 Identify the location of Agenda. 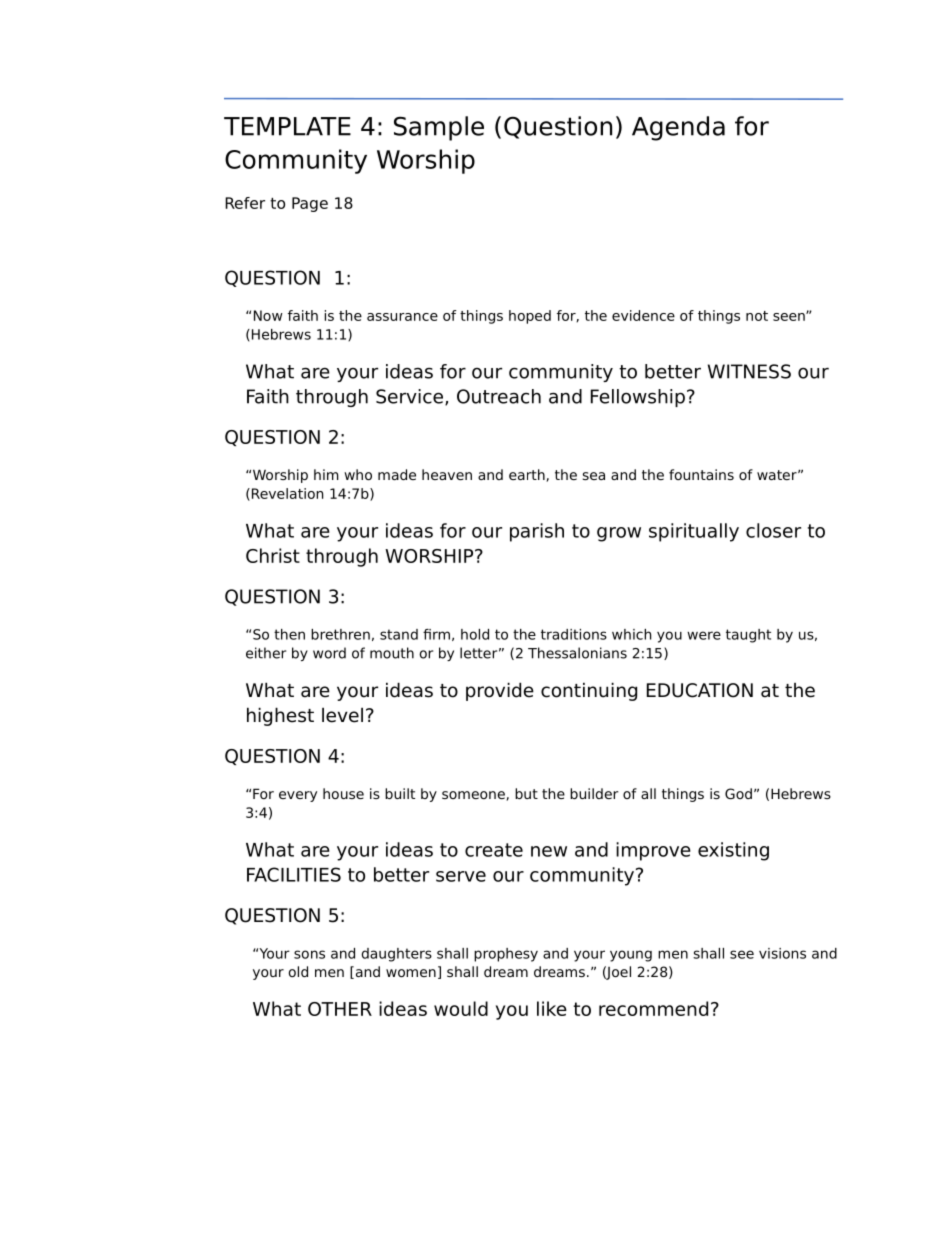
(678, 128).
